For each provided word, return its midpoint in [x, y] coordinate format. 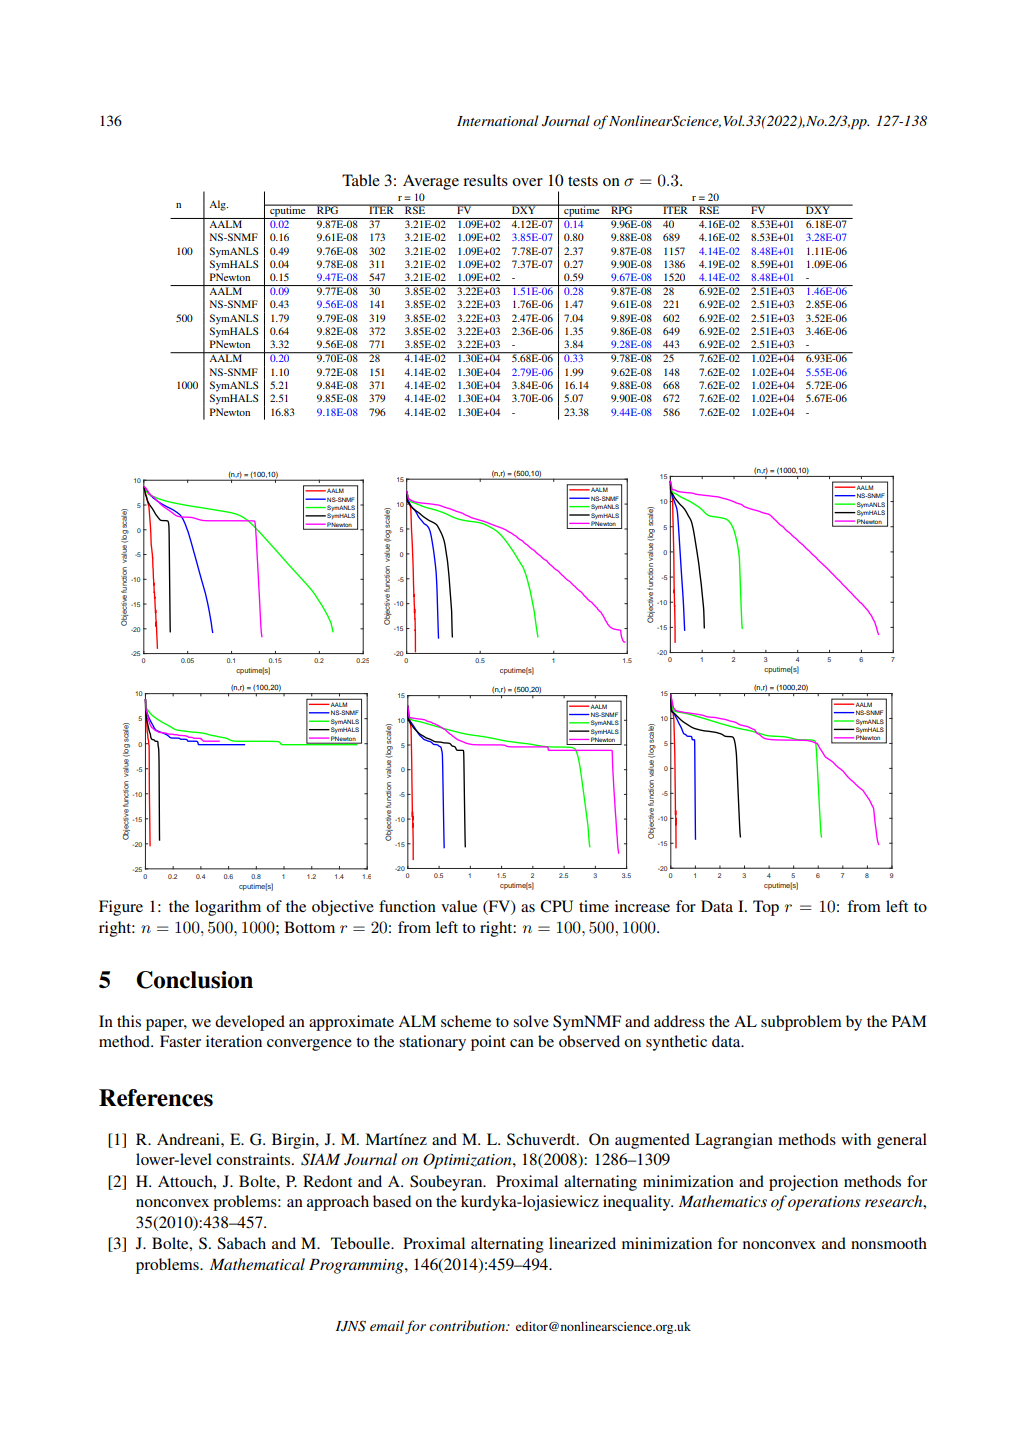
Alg [218, 205]
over [527, 182]
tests [583, 181]
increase [642, 906]
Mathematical [257, 1264]
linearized [582, 1243]
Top [766, 908]
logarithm [228, 908]
